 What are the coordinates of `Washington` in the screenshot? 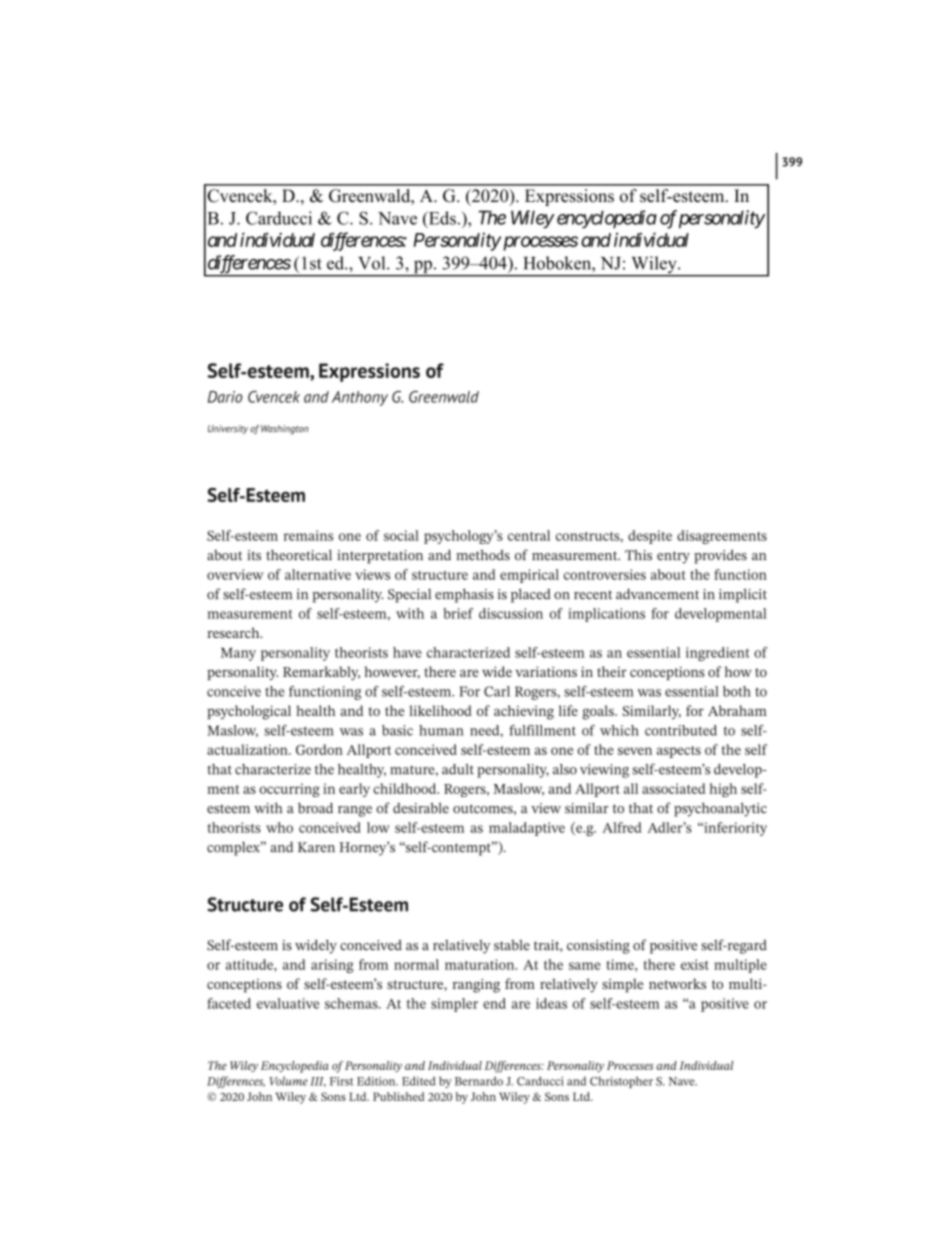 It's located at (285, 430).
